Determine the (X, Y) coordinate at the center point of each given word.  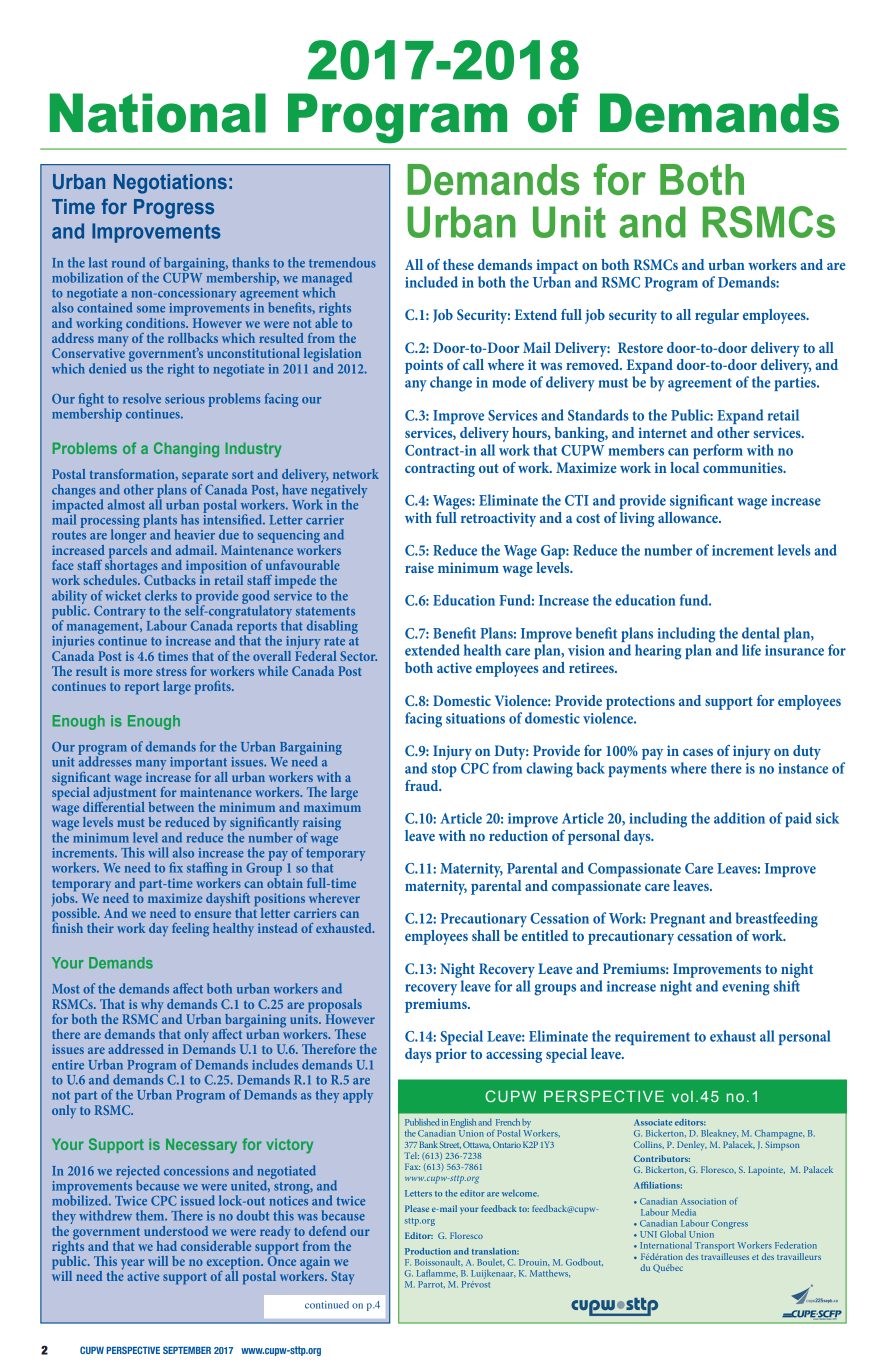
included (431, 282)
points (424, 366)
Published (422, 1122)
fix (176, 867)
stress (171, 671)
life (751, 650)
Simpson (783, 1146)
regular (717, 316)
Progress (174, 209)
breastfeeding (777, 920)
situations (475, 718)
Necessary (201, 1146)
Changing (186, 450)
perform (718, 451)
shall (486, 935)
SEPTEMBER (187, 1350)
